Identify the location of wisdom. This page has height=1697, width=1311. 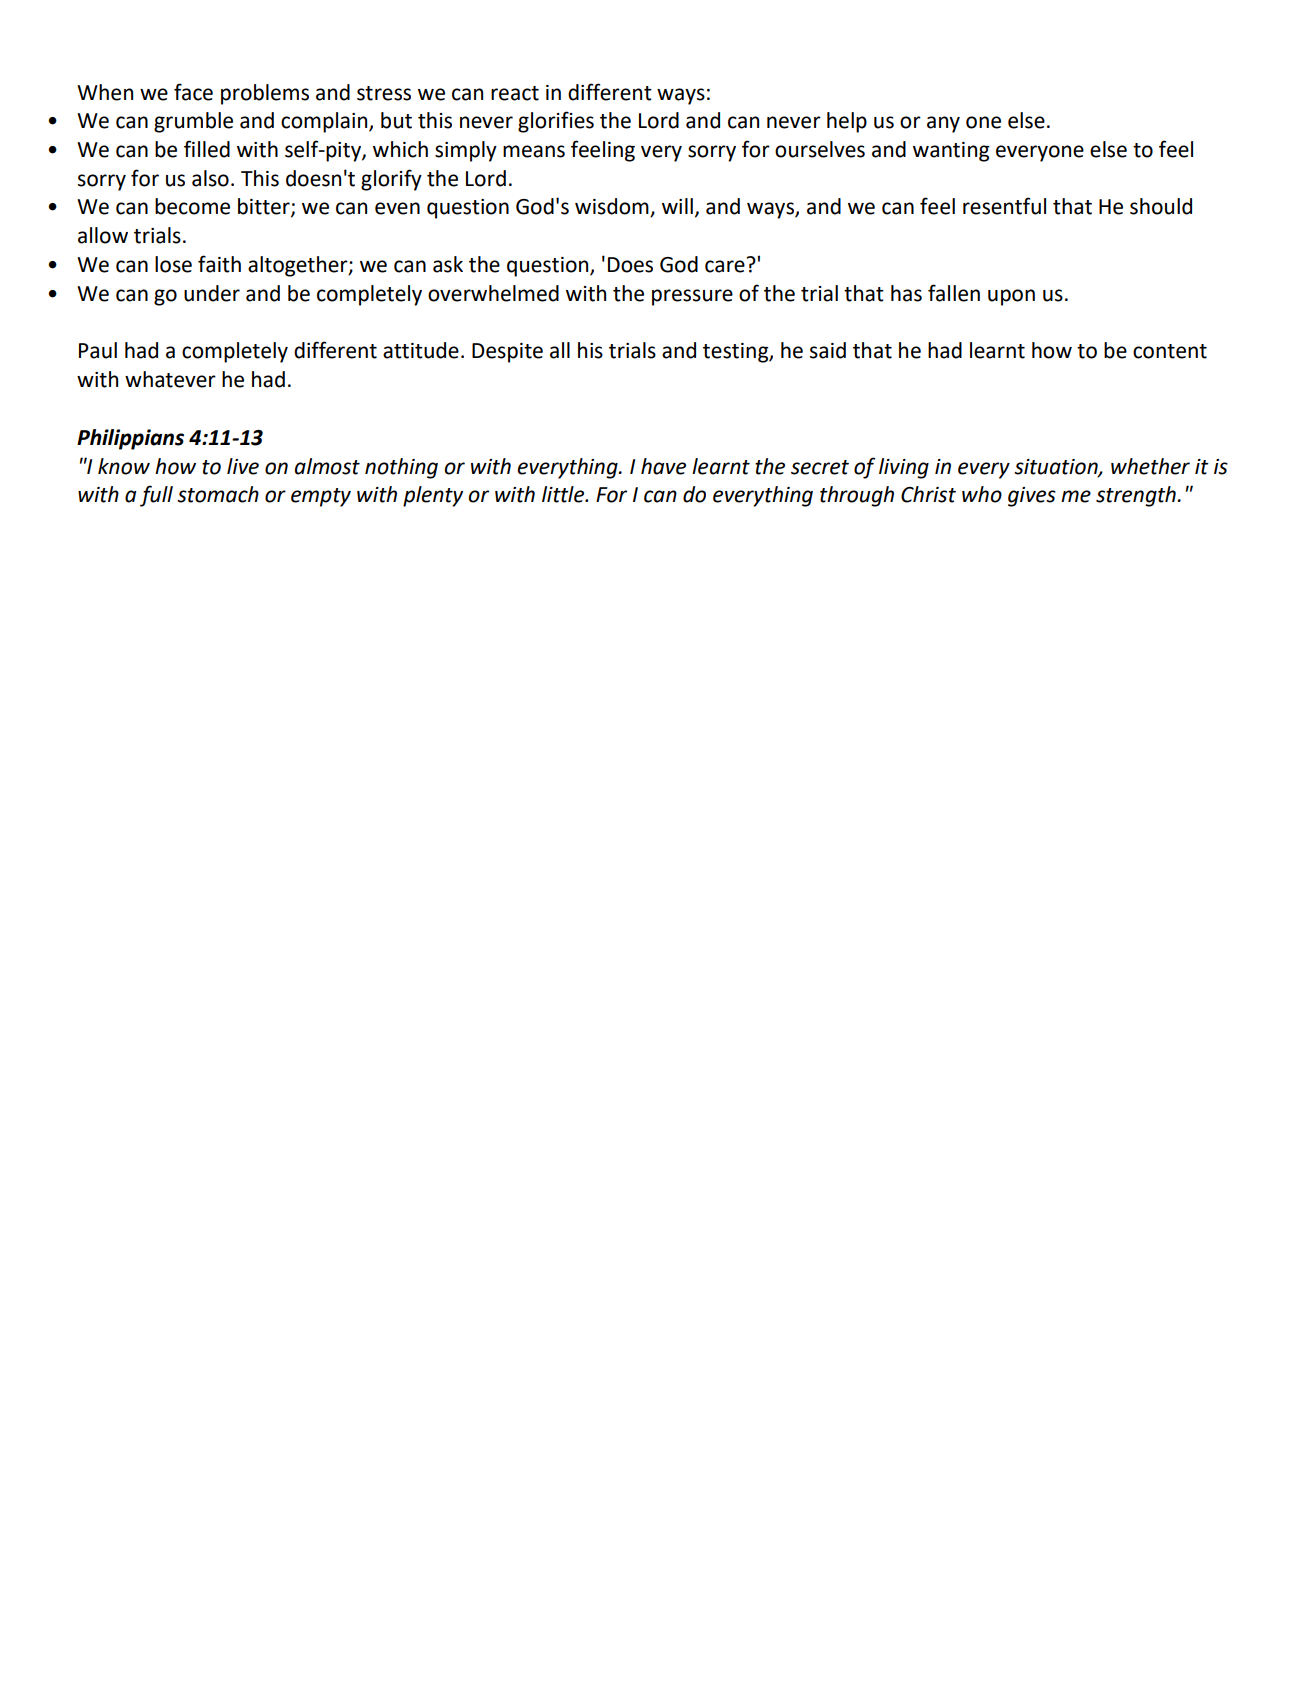
(613, 207).
